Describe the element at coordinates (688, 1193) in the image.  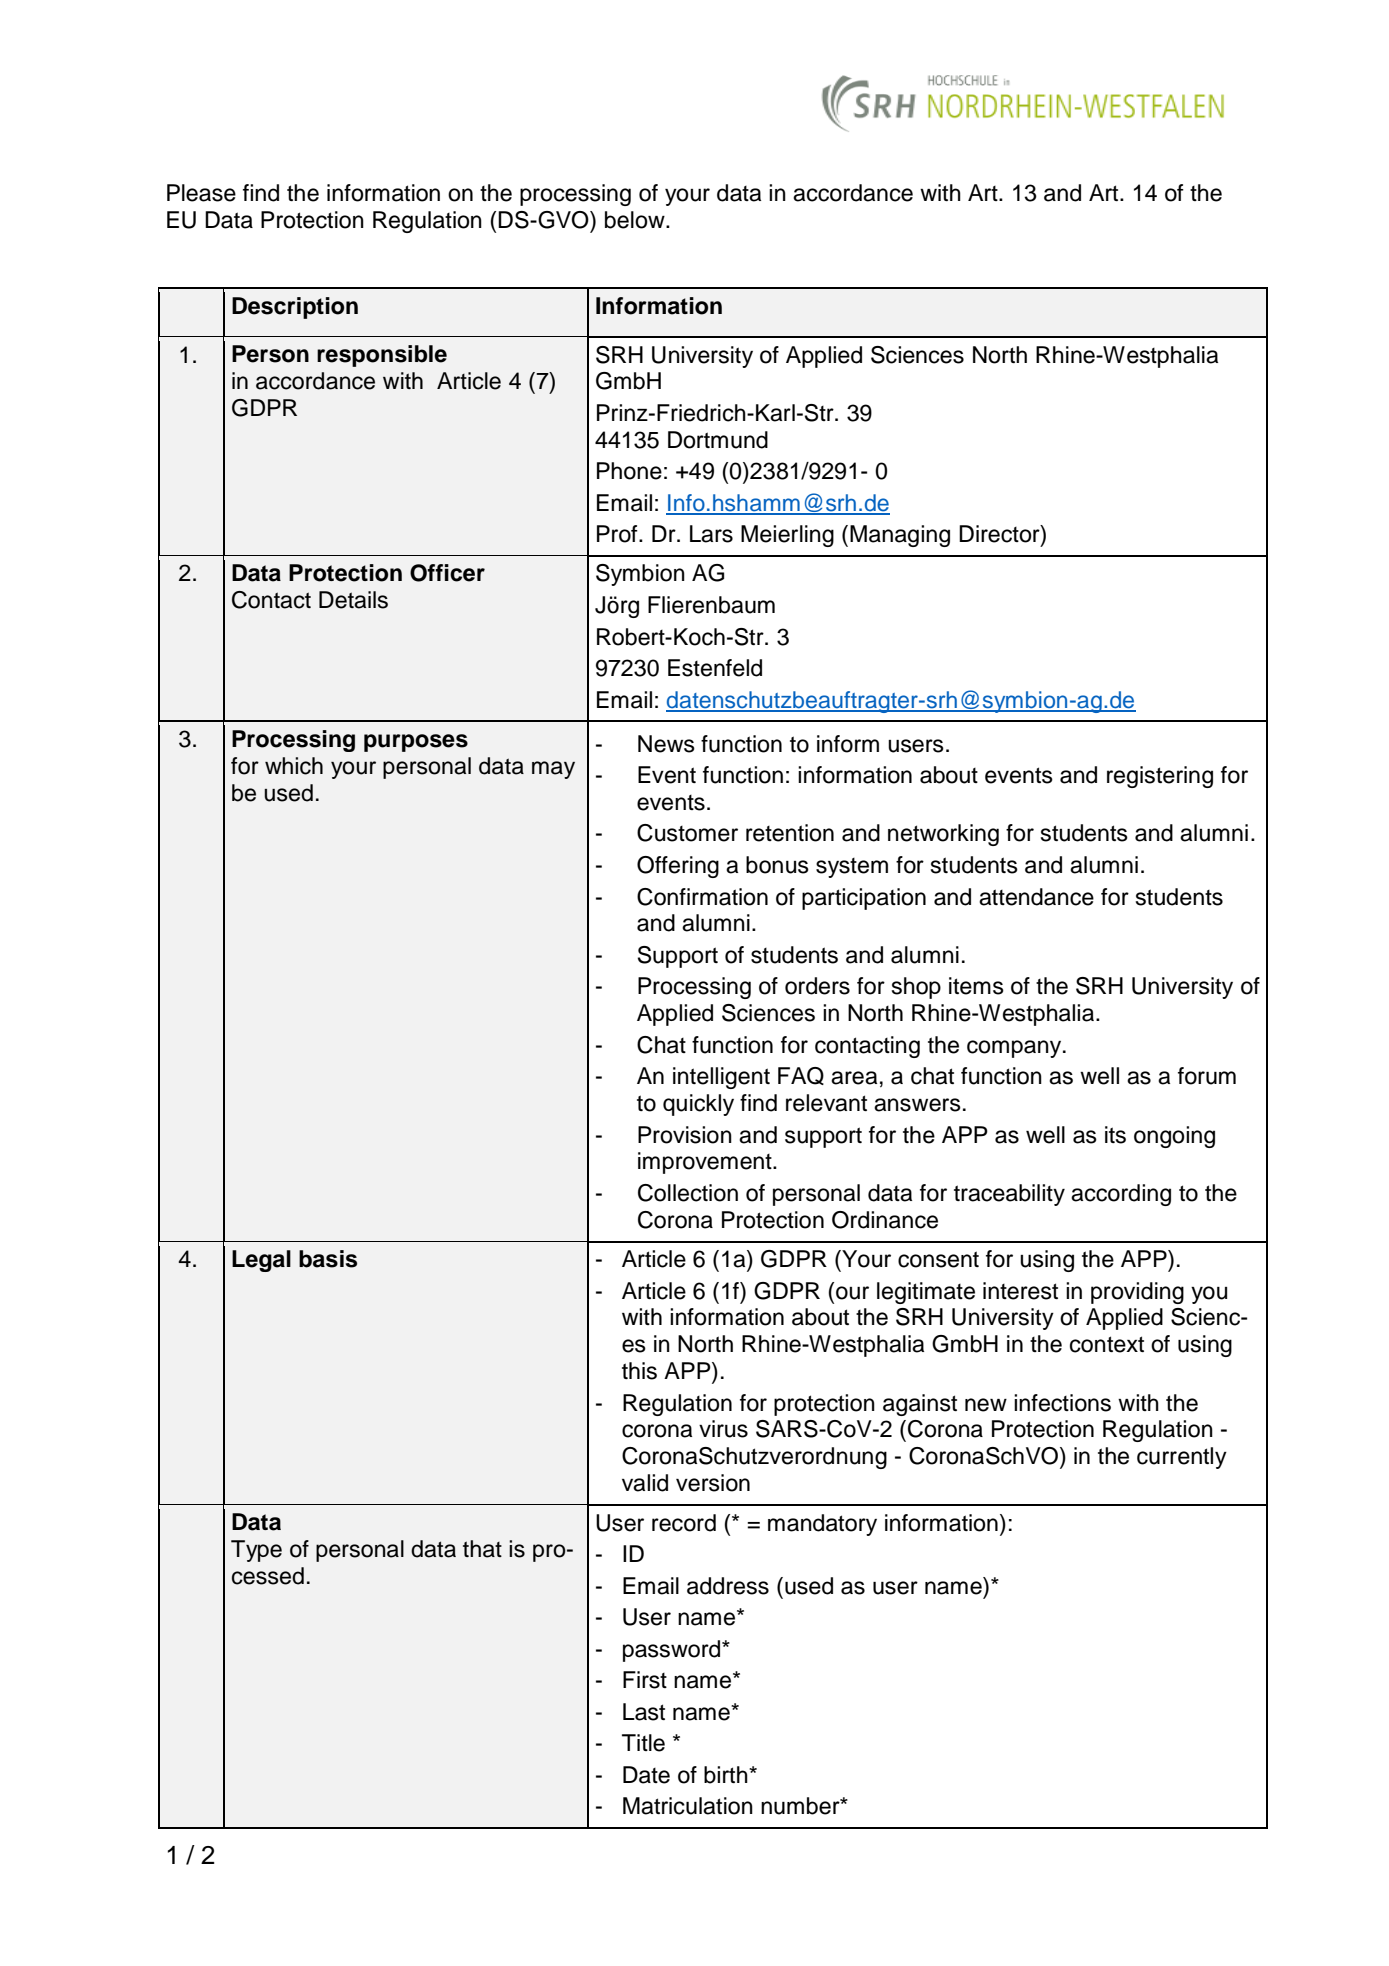
I see `Collection` at that location.
